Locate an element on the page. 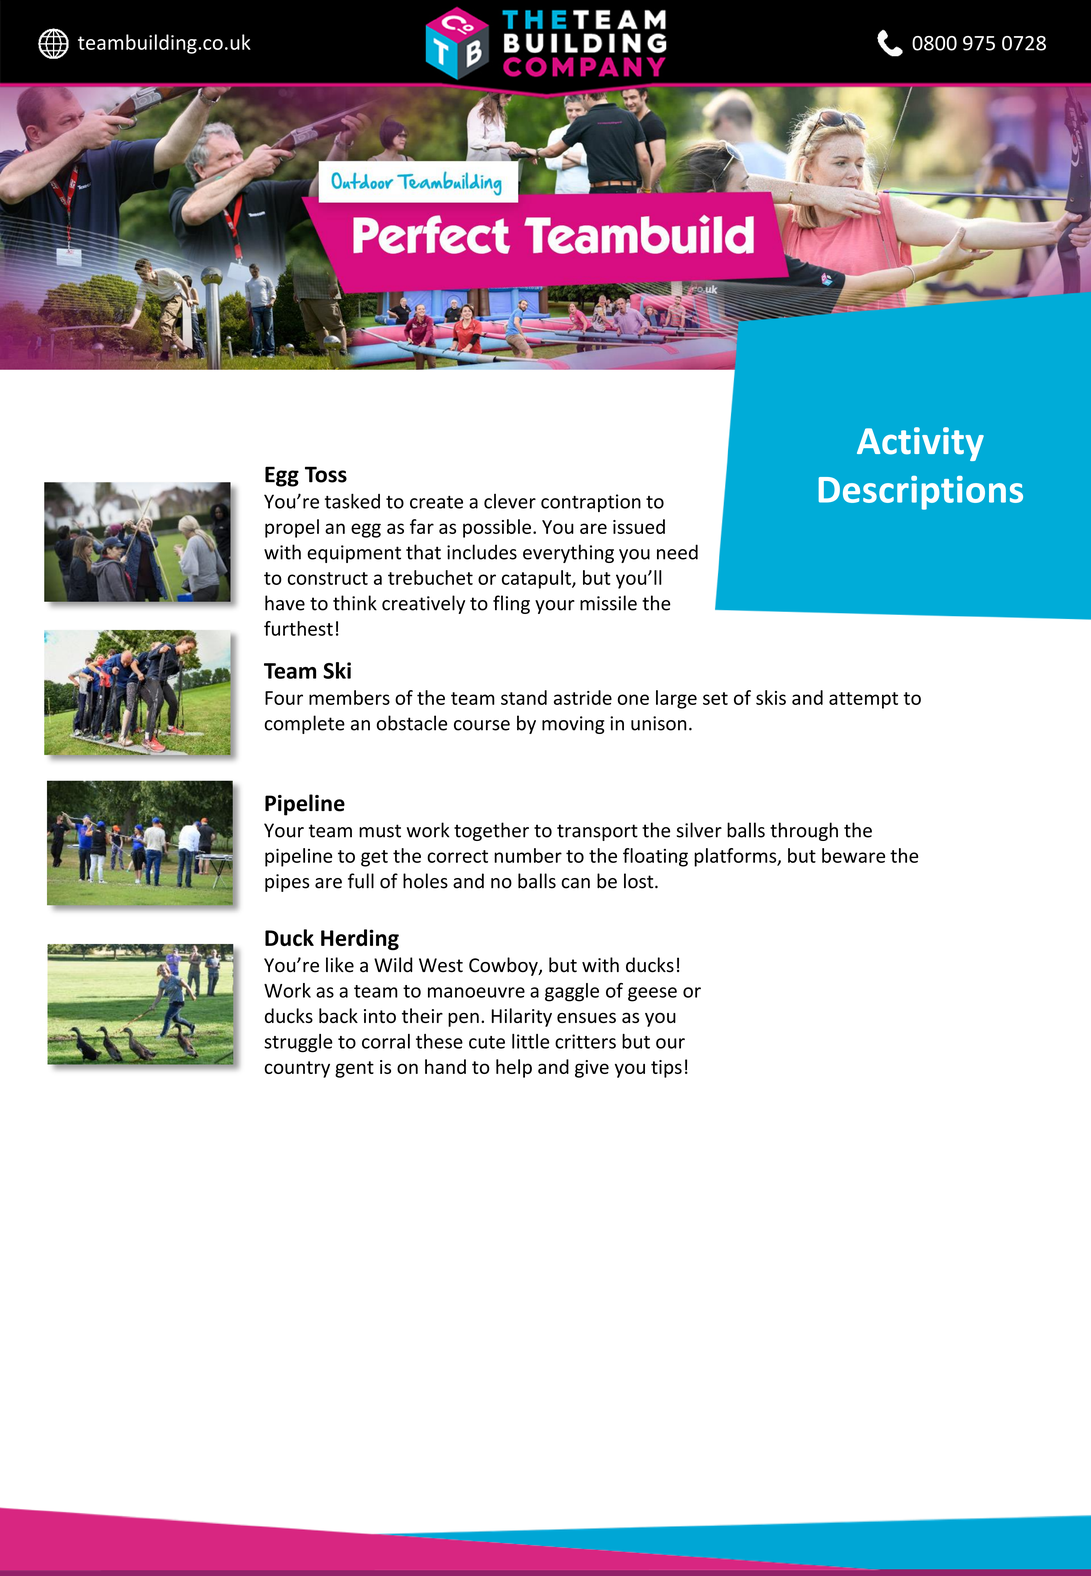  moving is located at coordinates (573, 725).
